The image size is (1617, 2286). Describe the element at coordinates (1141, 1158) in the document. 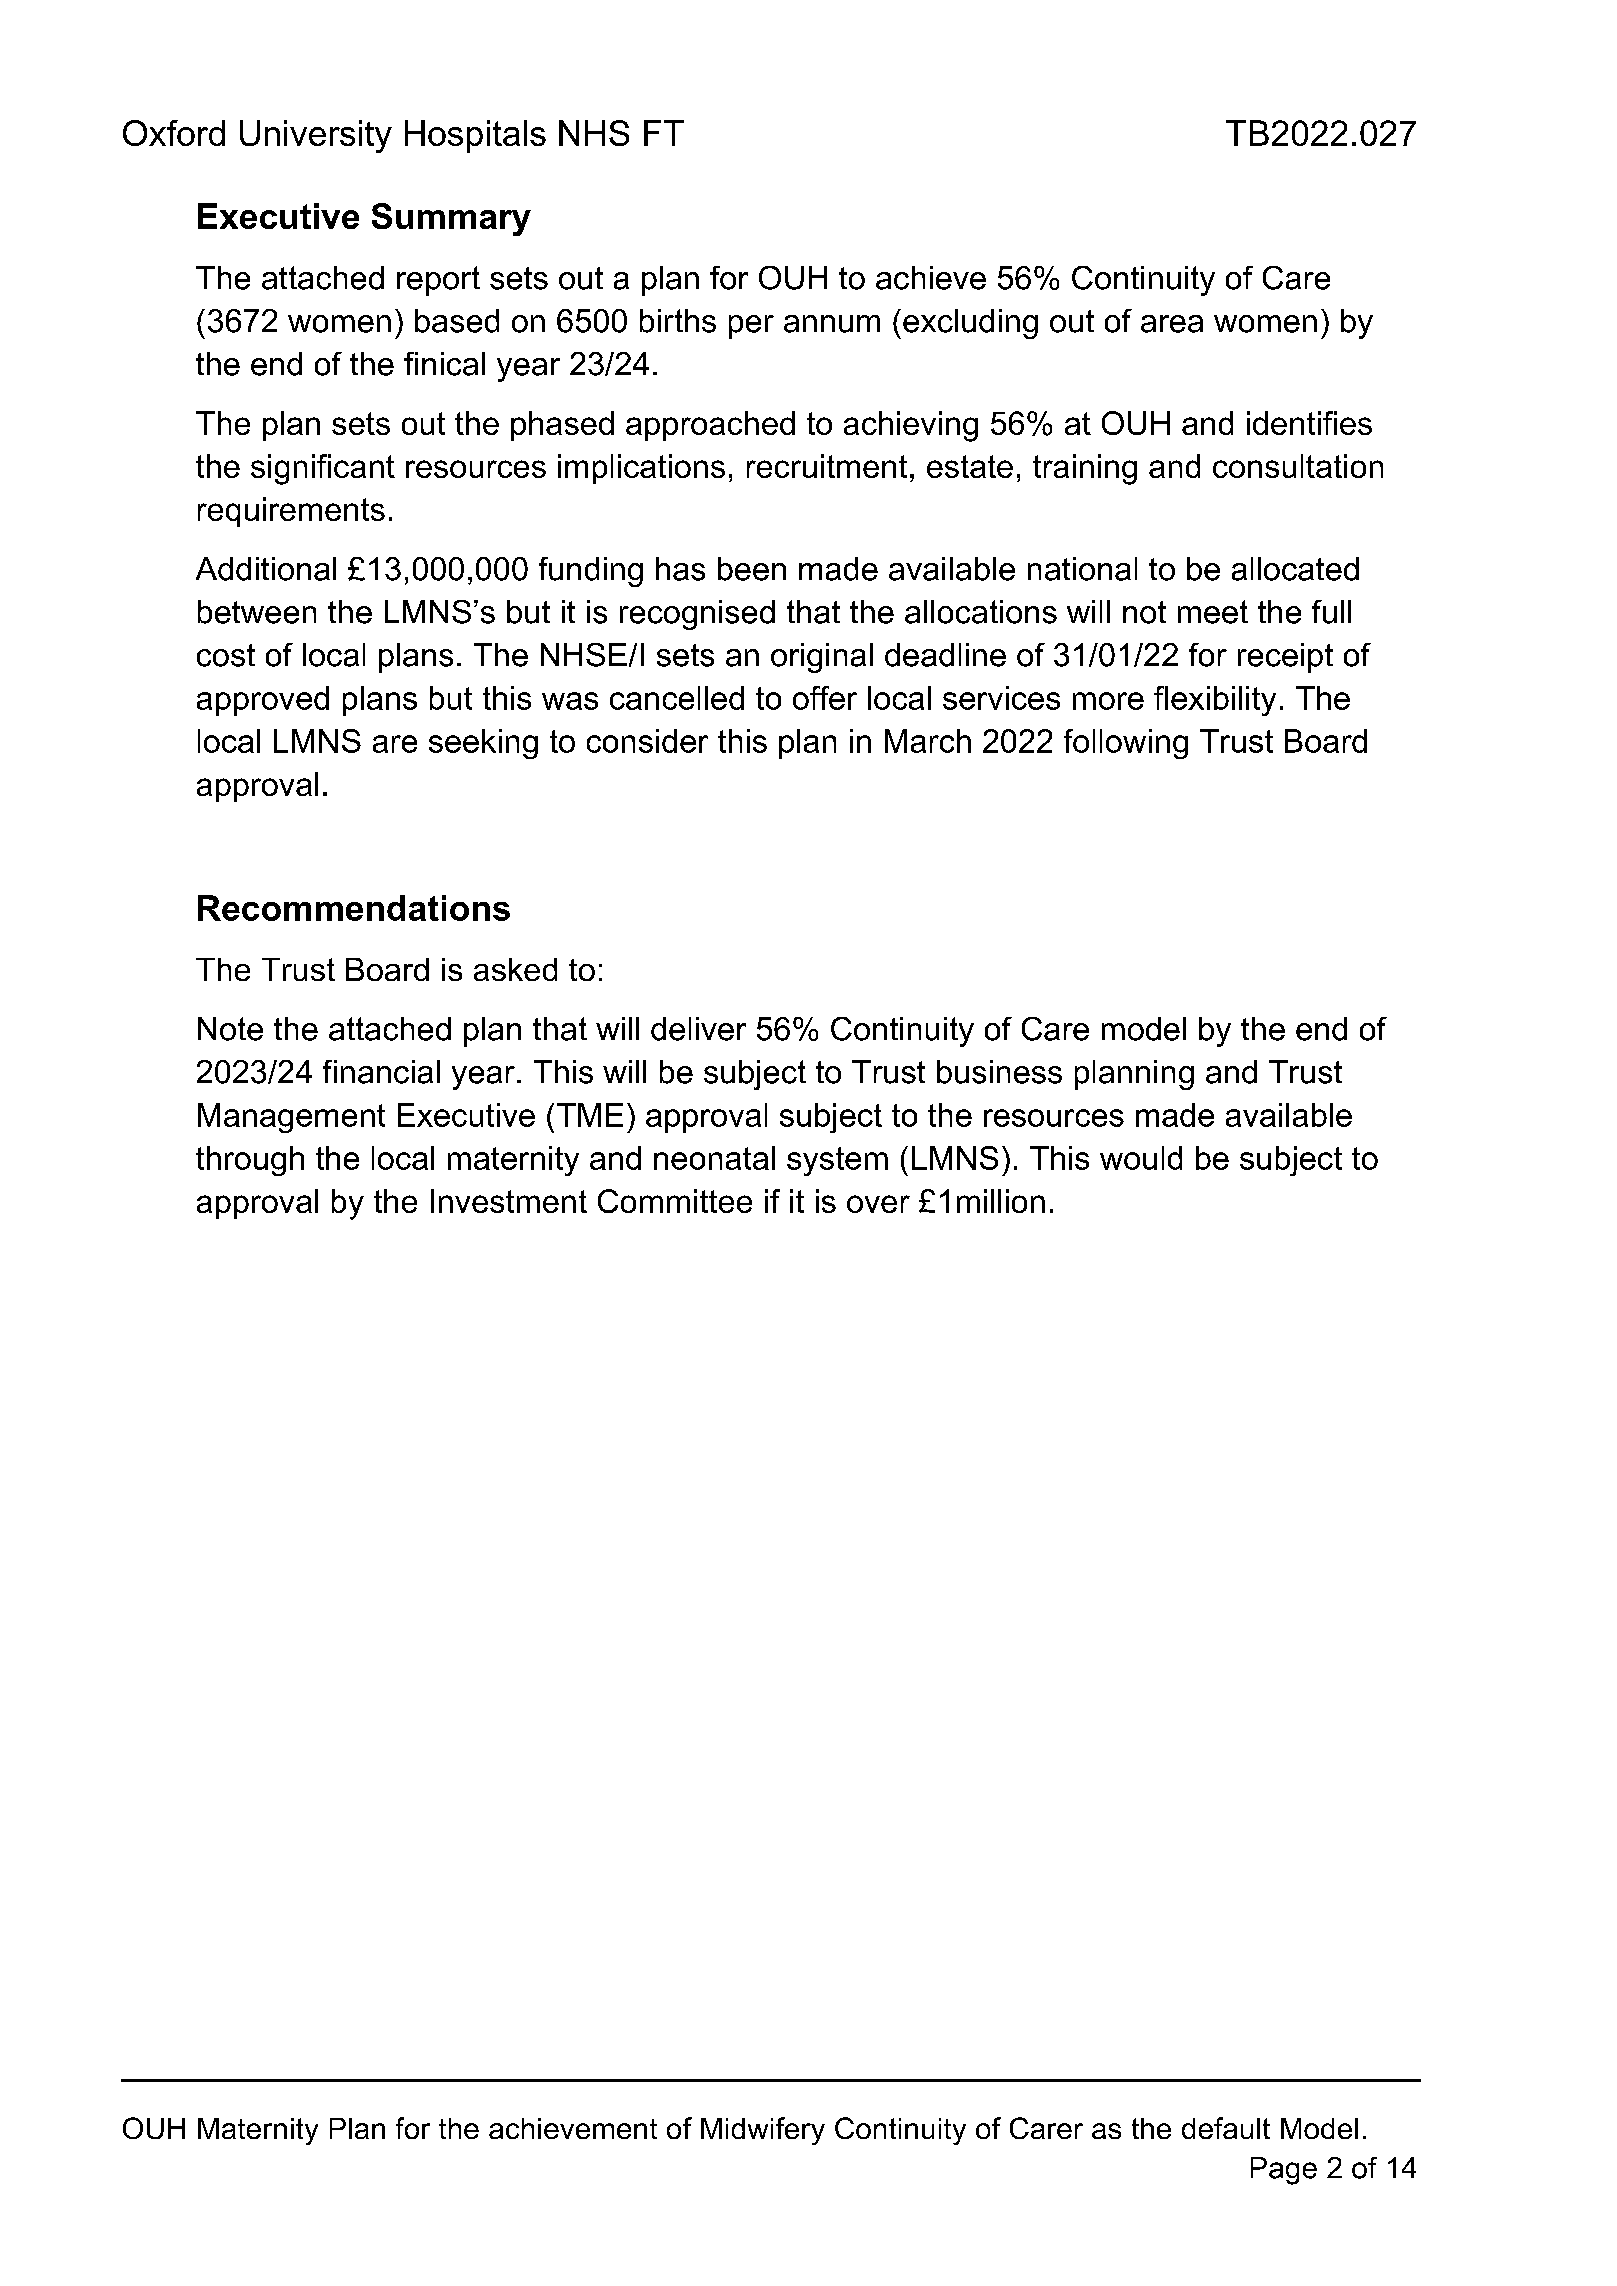

I see `would` at that location.
